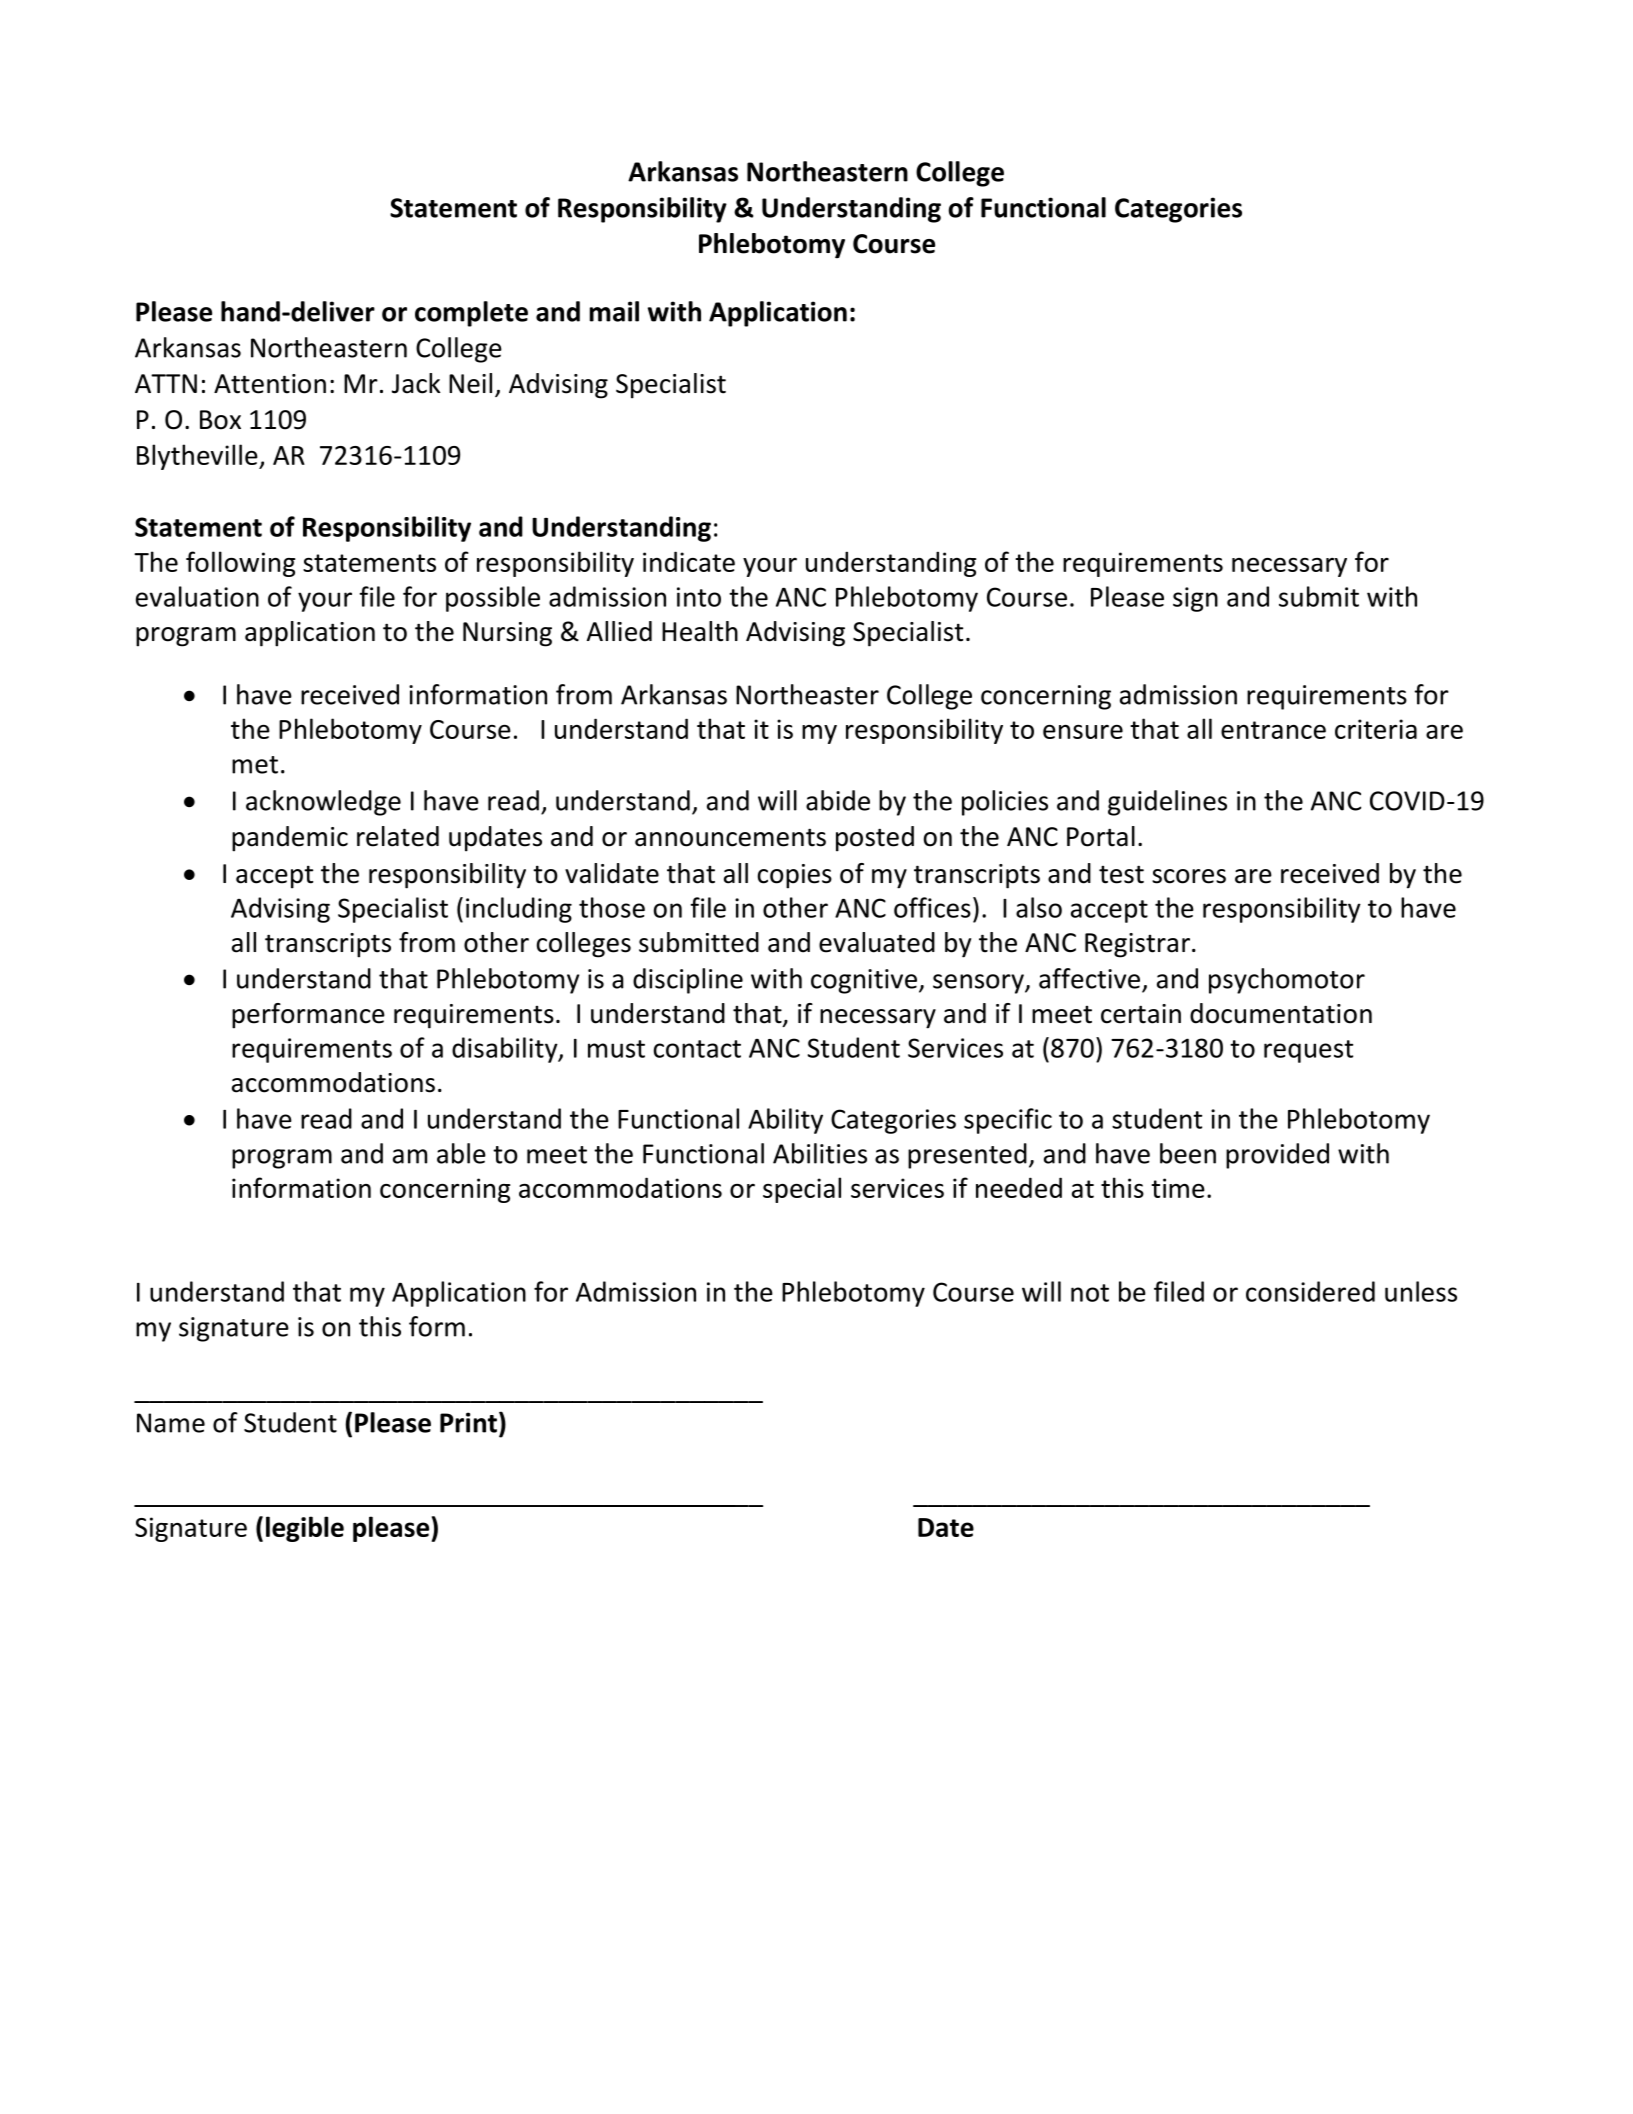 This page has height=2114, width=1633. I want to click on able, so click(461, 1153).
